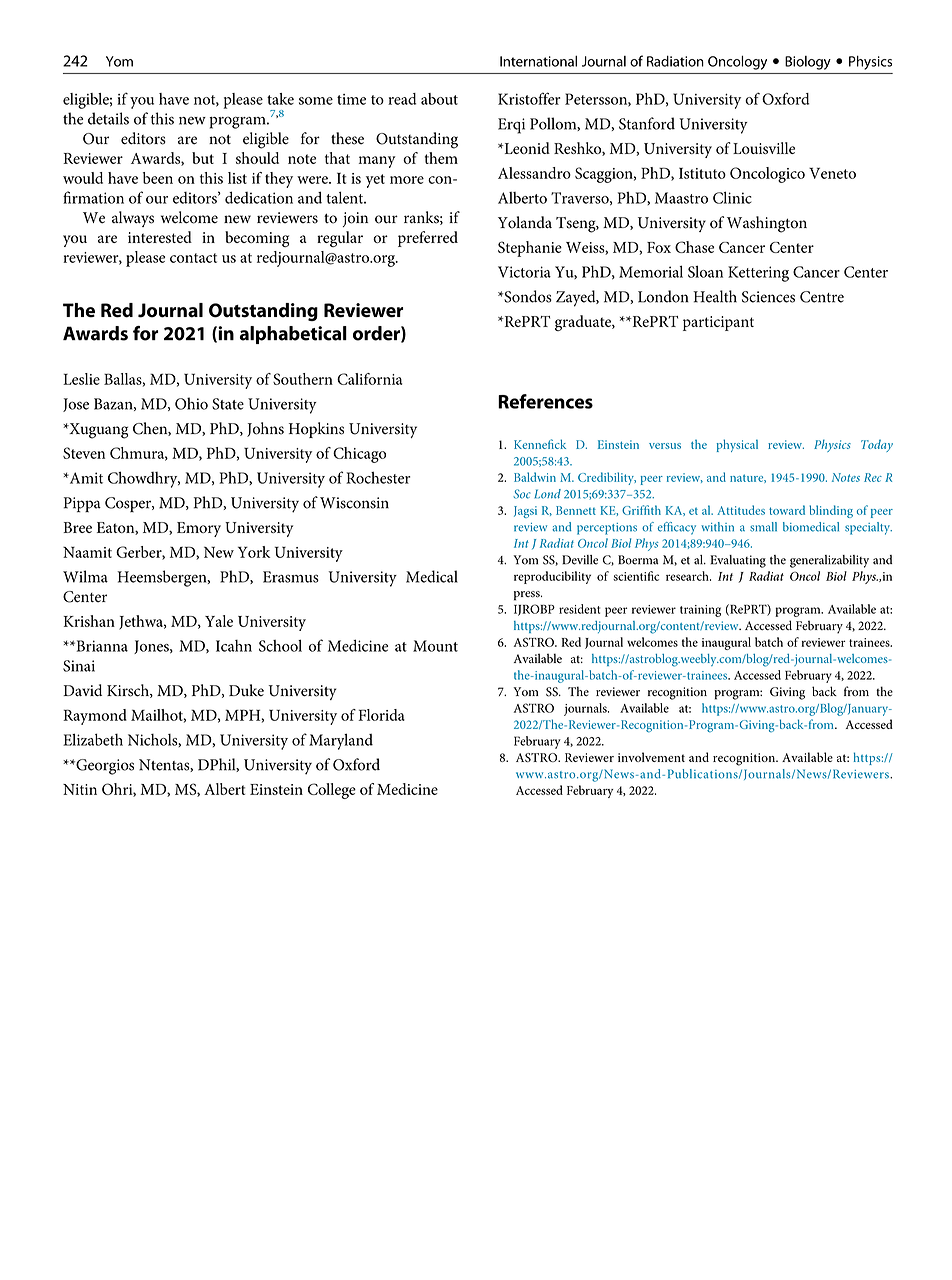 The image size is (952, 1280). Describe the element at coordinates (763, 527) in the document. I see `small` at that location.
